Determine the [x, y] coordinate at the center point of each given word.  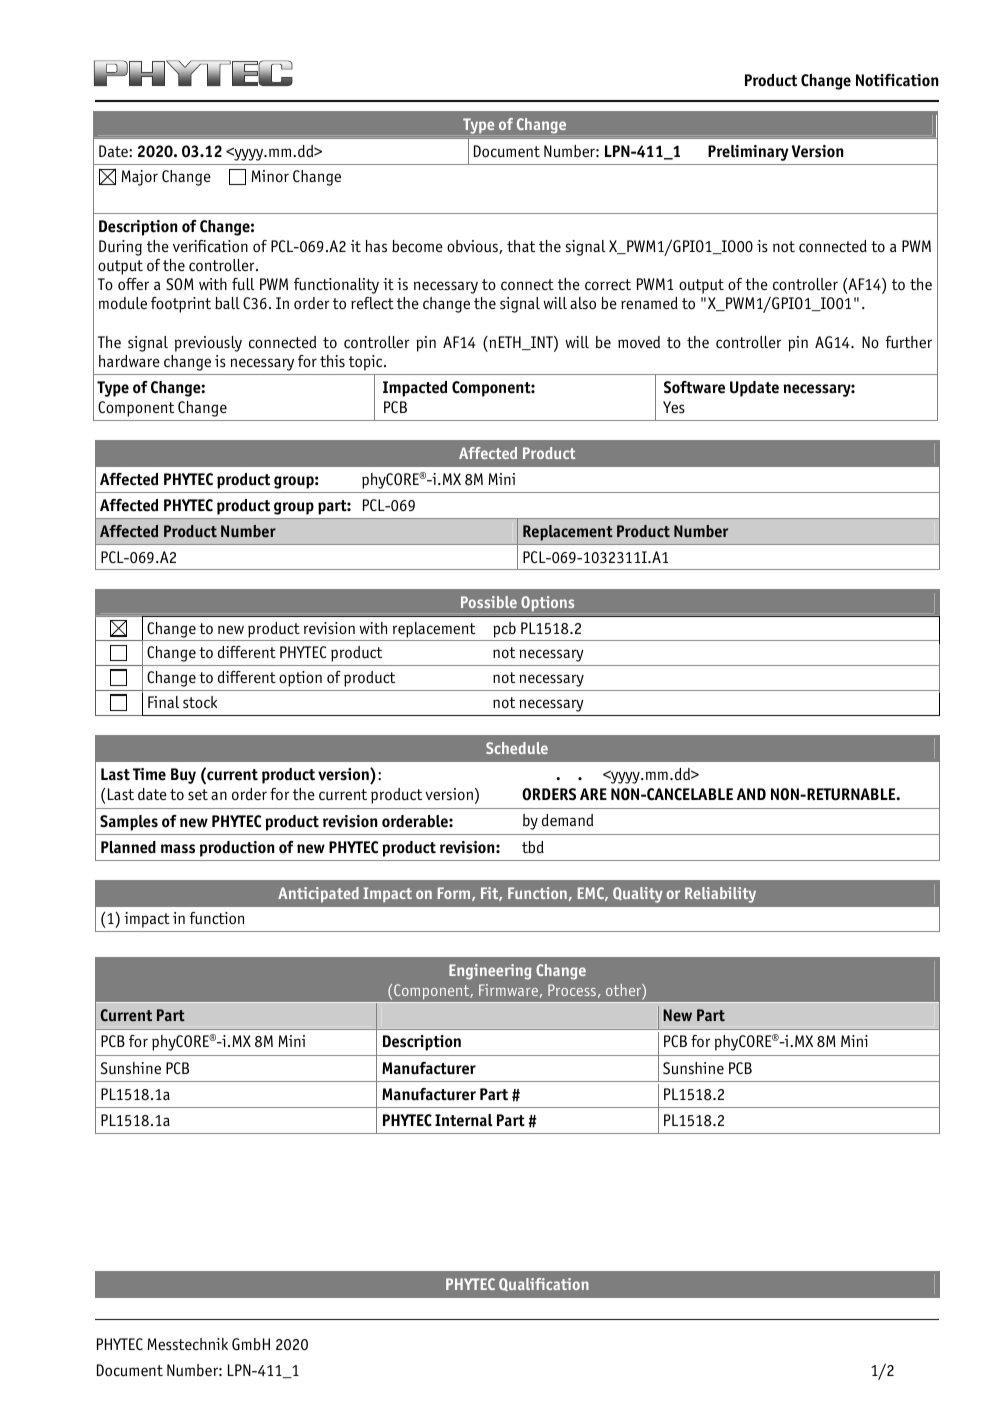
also [583, 303]
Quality [638, 895]
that [521, 246]
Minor [270, 176]
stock [200, 702]
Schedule [517, 748]
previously [208, 344]
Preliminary [748, 153]
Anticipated [318, 895]
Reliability [720, 895]
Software [694, 387]
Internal [464, 1120]
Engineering [490, 972]
